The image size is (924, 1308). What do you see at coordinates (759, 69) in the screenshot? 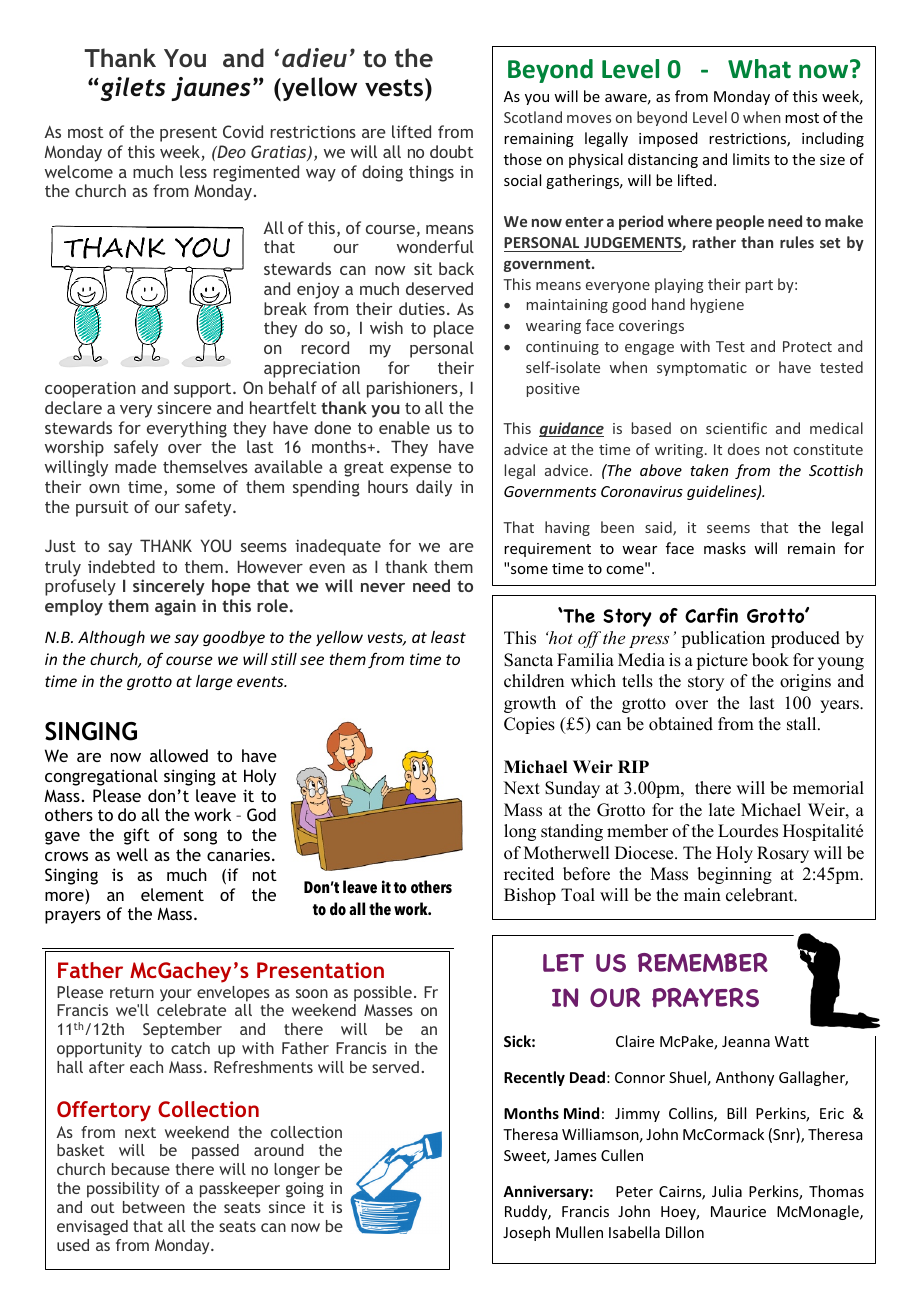
I see `What` at bounding box center [759, 69].
